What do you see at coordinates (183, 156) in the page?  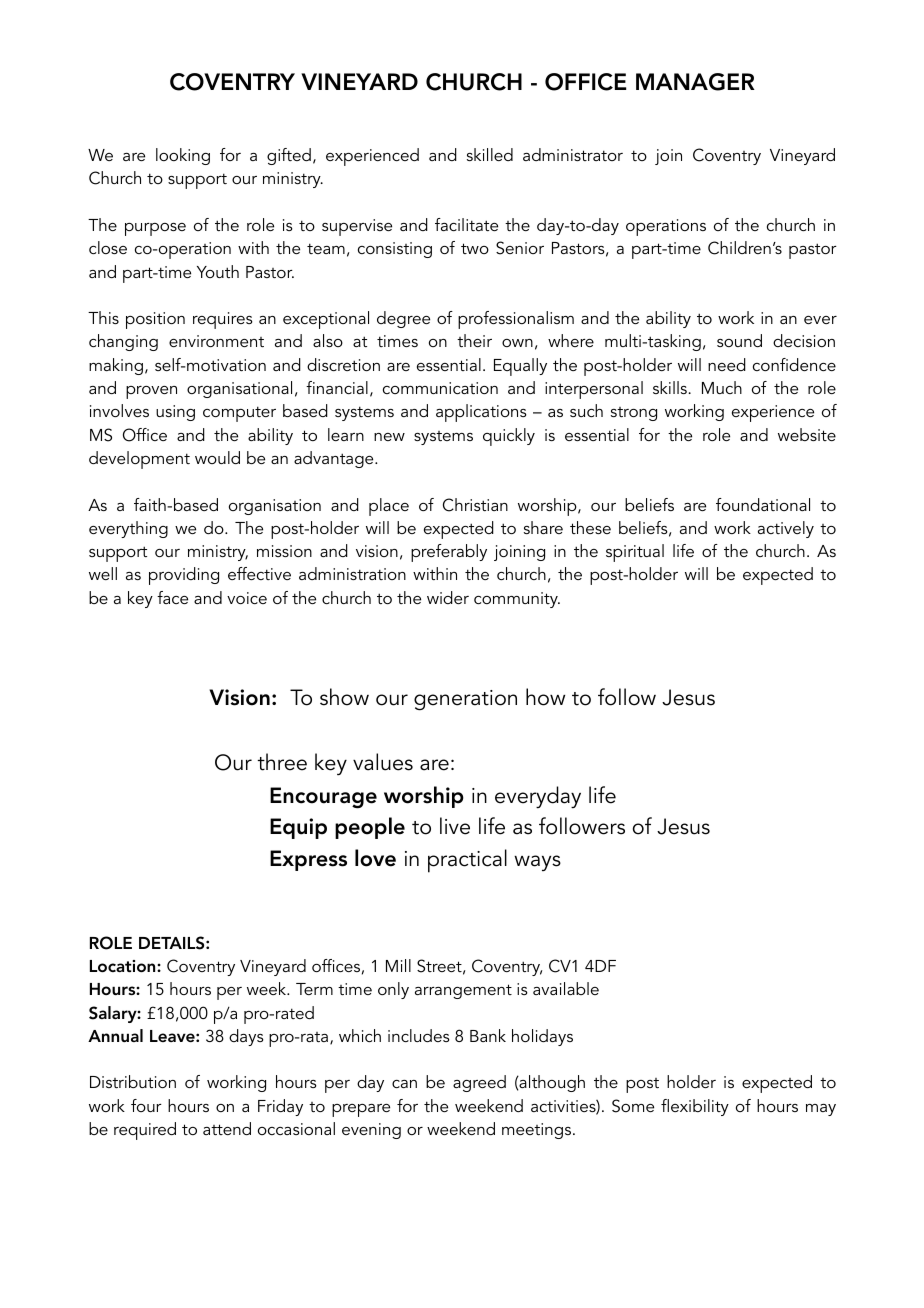 I see `looking` at bounding box center [183, 156].
